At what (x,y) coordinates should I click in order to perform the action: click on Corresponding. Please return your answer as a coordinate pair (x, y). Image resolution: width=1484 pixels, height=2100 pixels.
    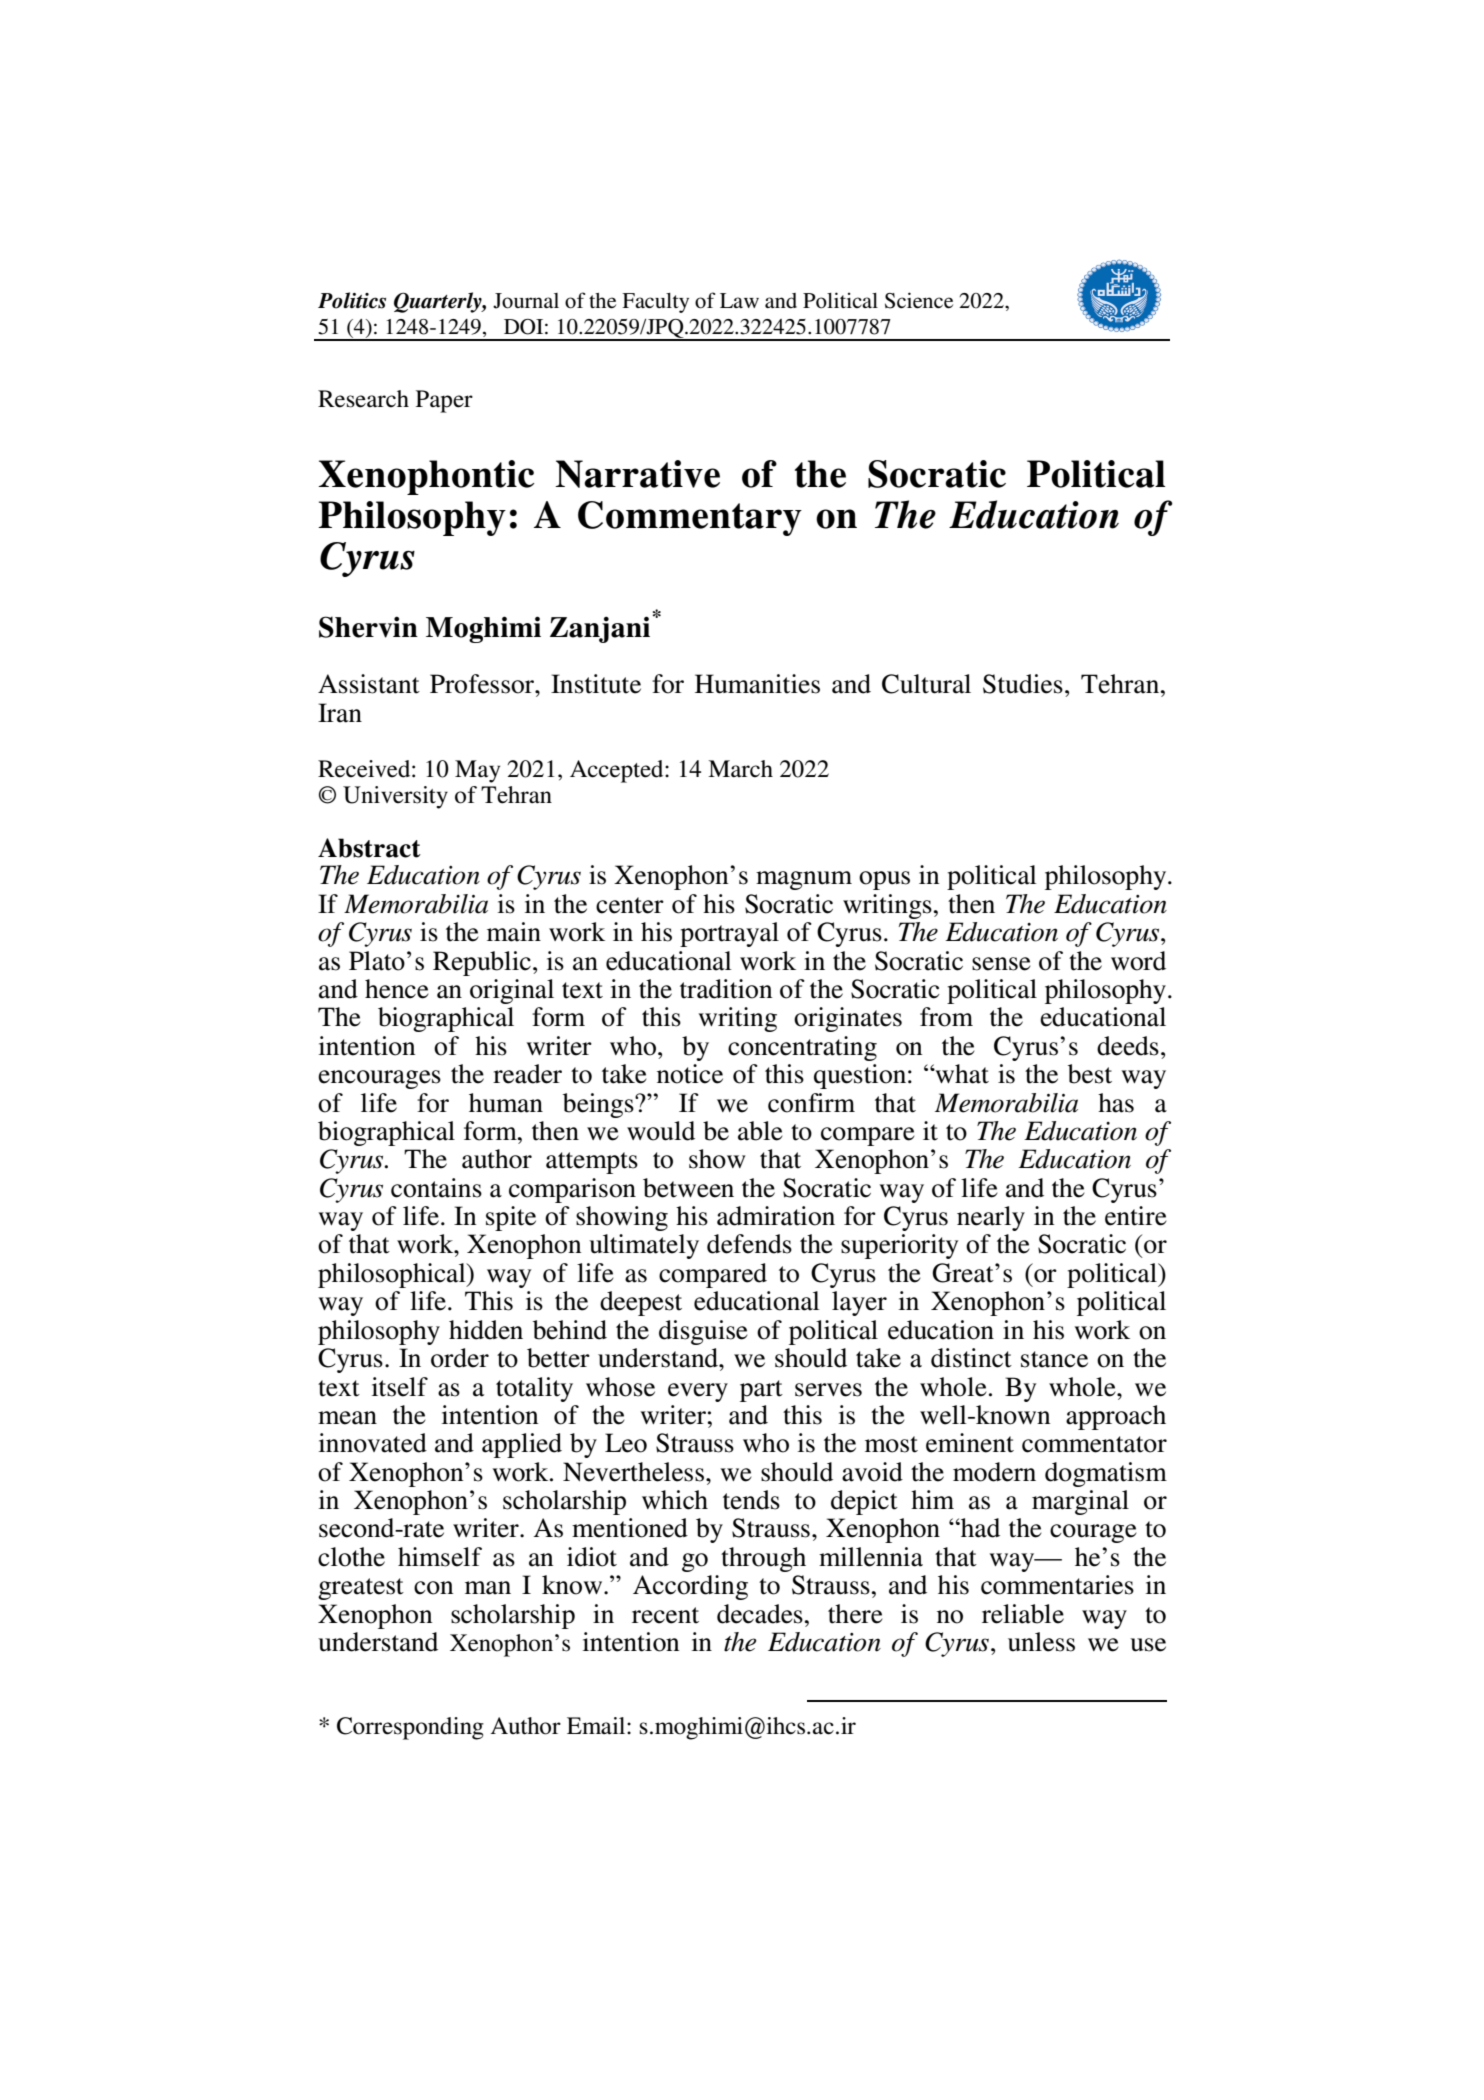
    Looking at the image, I should click on (410, 1728).
